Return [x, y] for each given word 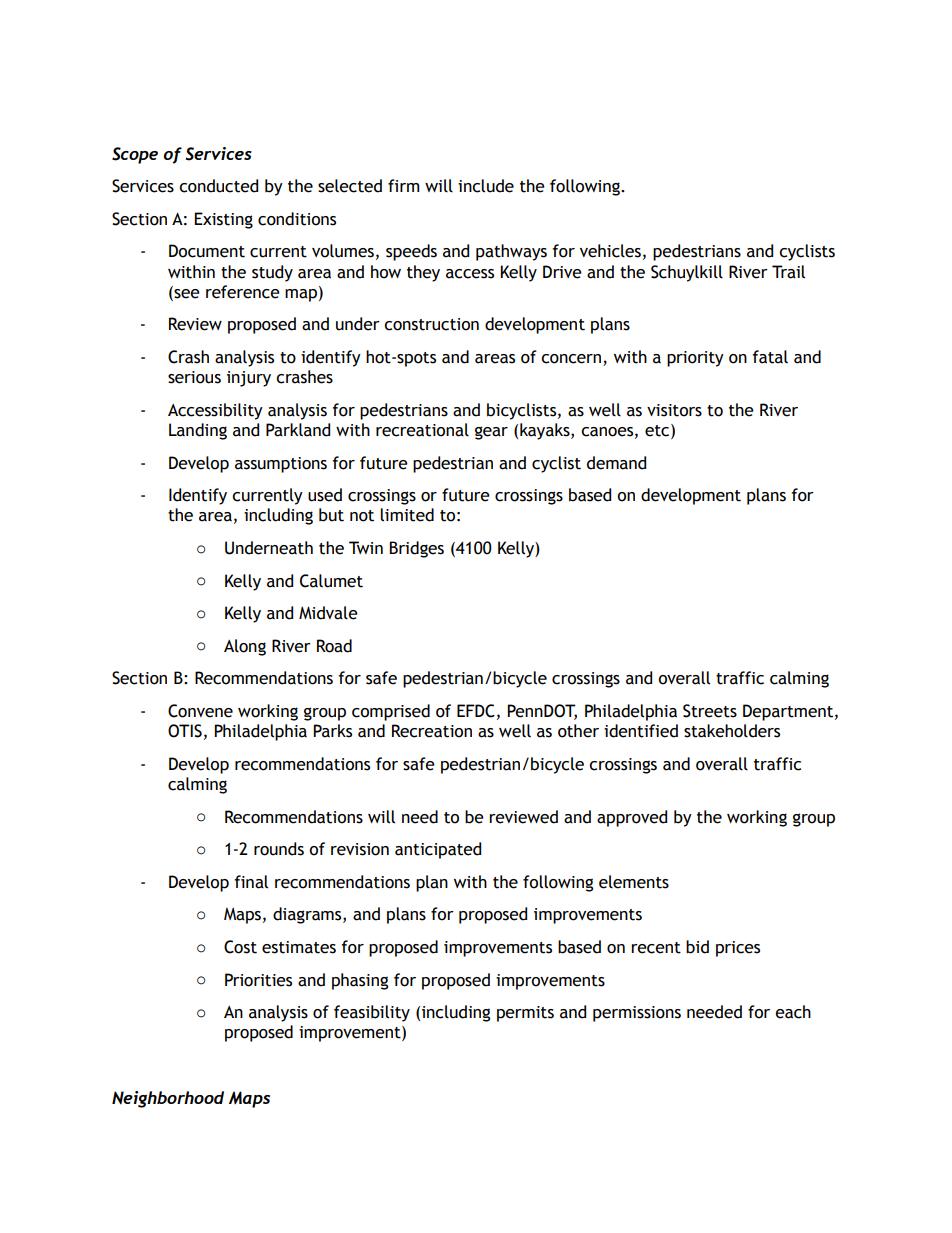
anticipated [438, 850]
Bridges [416, 549]
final [251, 882]
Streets [710, 711]
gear [491, 433]
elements [634, 882]
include [486, 186]
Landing [198, 431]
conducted [218, 186]
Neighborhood [168, 1099]
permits [525, 1014]
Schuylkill [687, 273]
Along [245, 647]
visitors [674, 410]
